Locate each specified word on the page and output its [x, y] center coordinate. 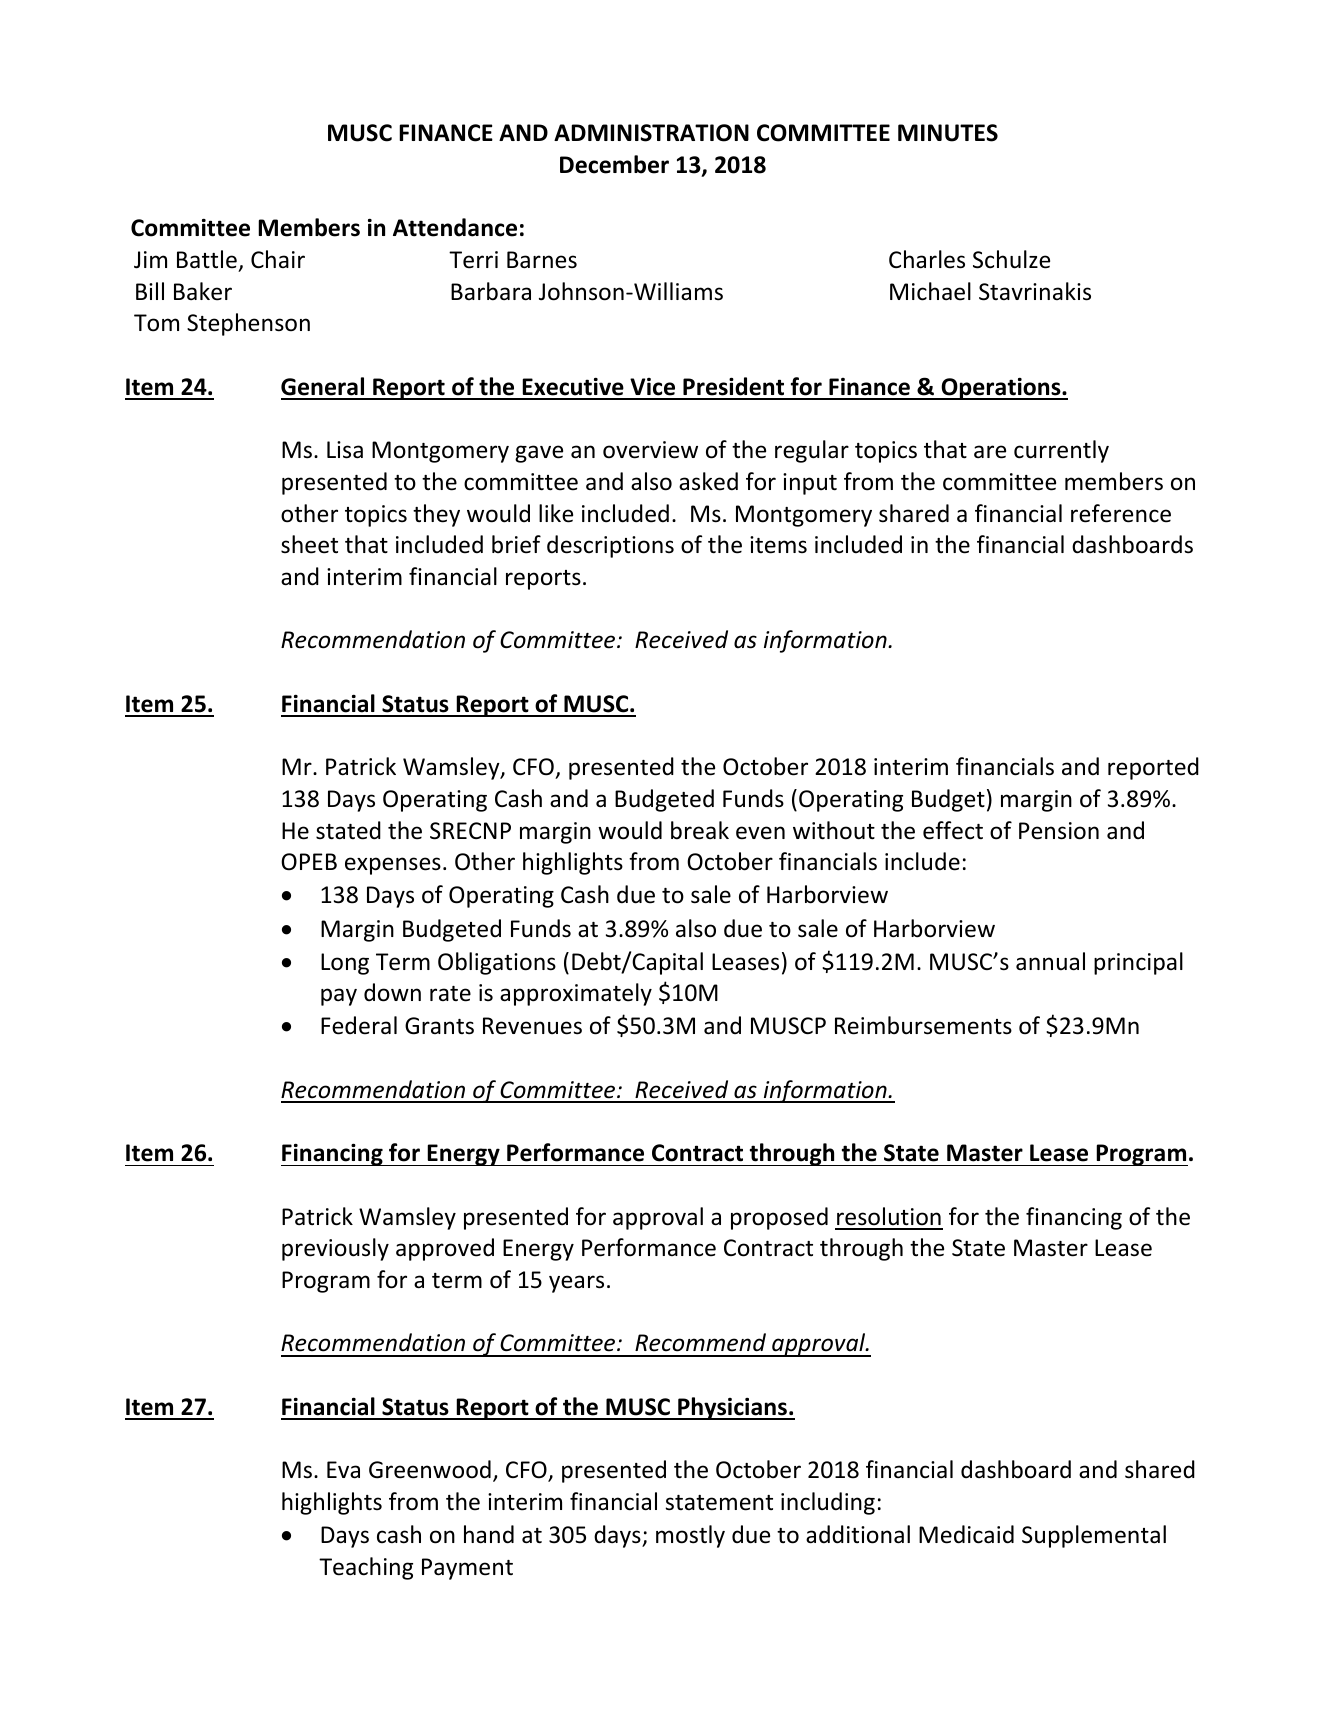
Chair [278, 259]
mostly [690, 1536]
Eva [343, 1470]
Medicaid [966, 1534]
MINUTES [948, 133]
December [614, 164]
